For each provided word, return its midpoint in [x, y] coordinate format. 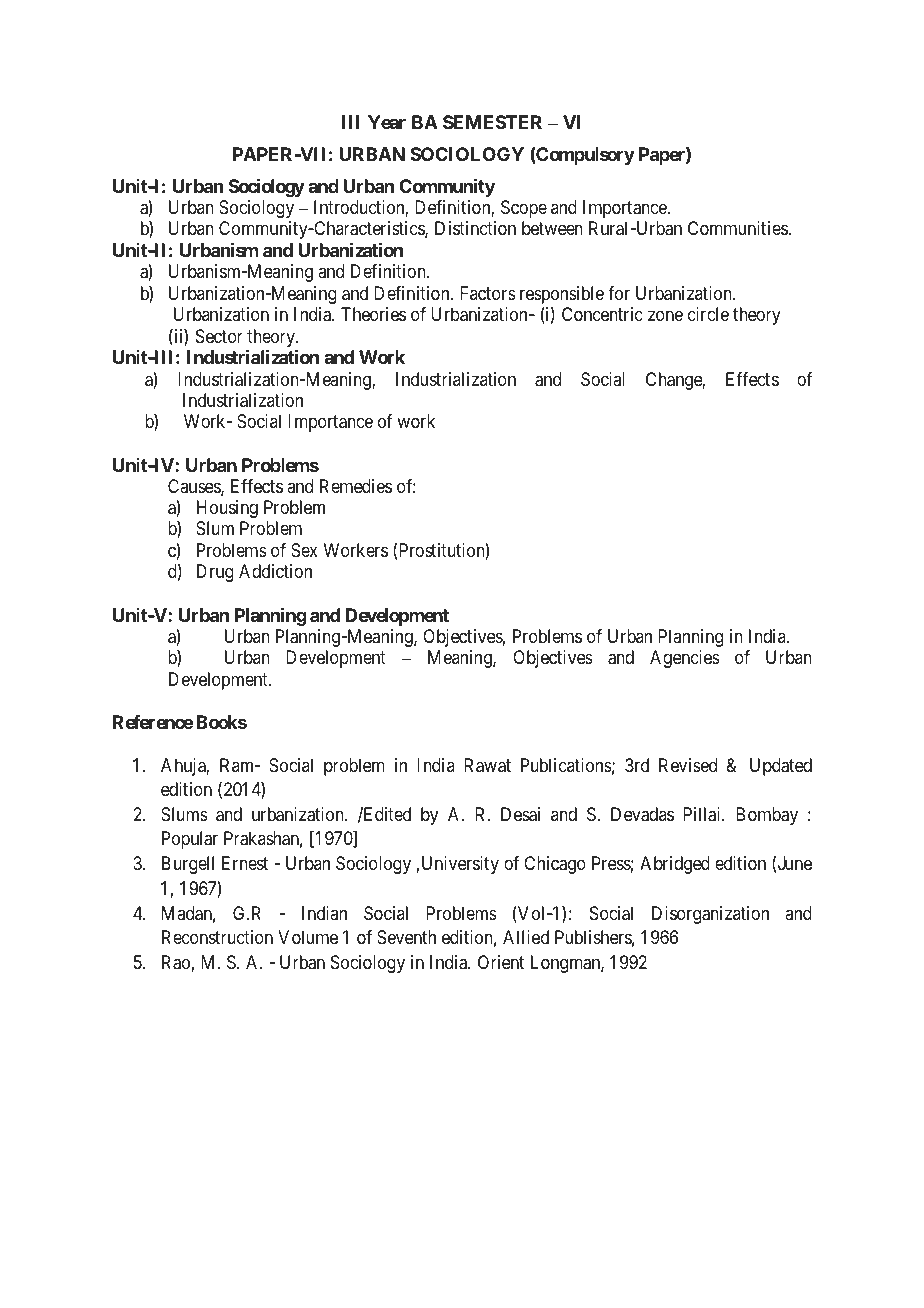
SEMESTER [492, 122]
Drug [215, 573]
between [552, 228]
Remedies [356, 486]
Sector [219, 336]
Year [387, 122]
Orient [501, 962]
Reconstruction [217, 937]
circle [708, 314]
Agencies [685, 659]
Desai [520, 814]
